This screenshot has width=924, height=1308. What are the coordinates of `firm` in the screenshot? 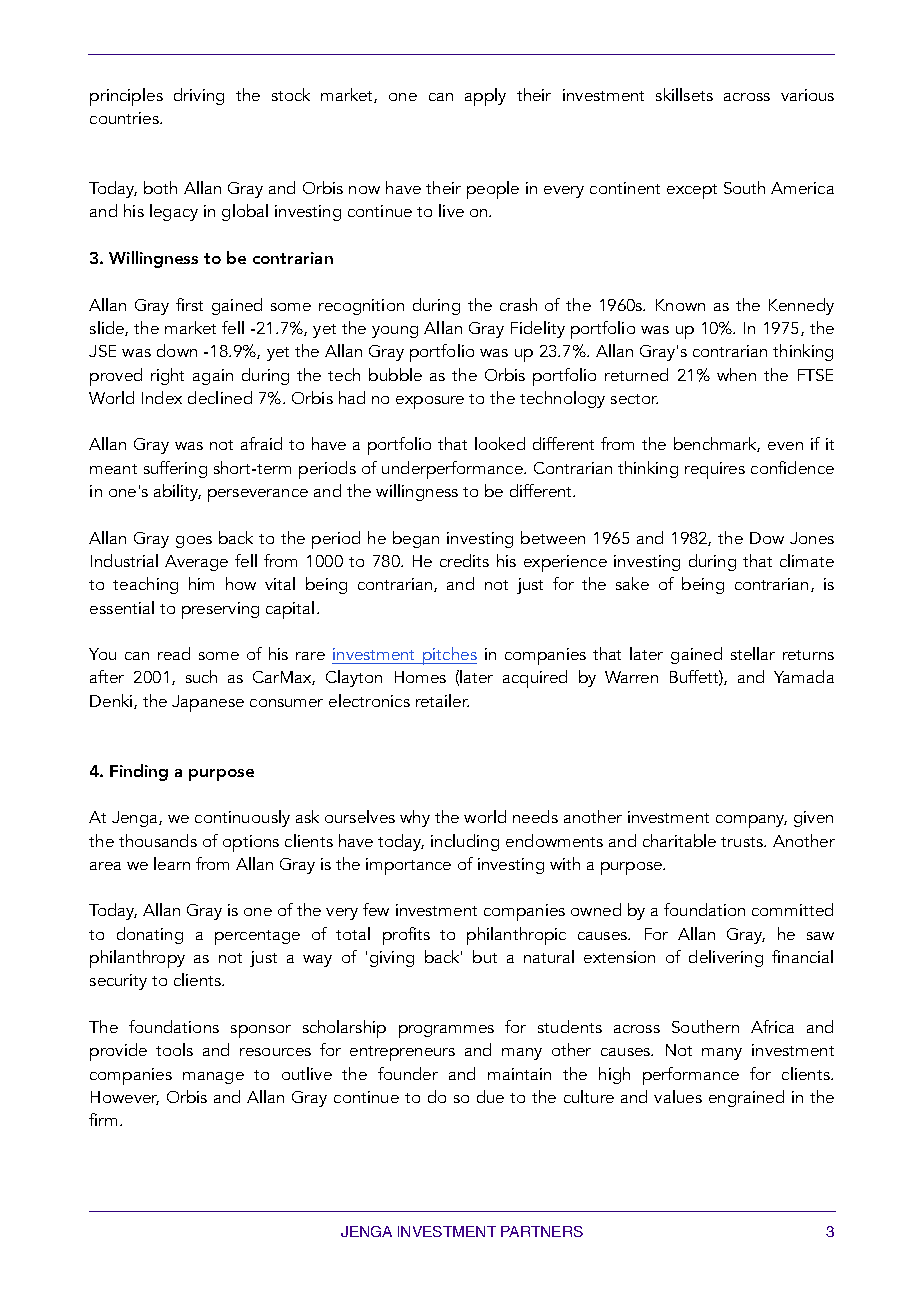 It's located at (103, 1119).
